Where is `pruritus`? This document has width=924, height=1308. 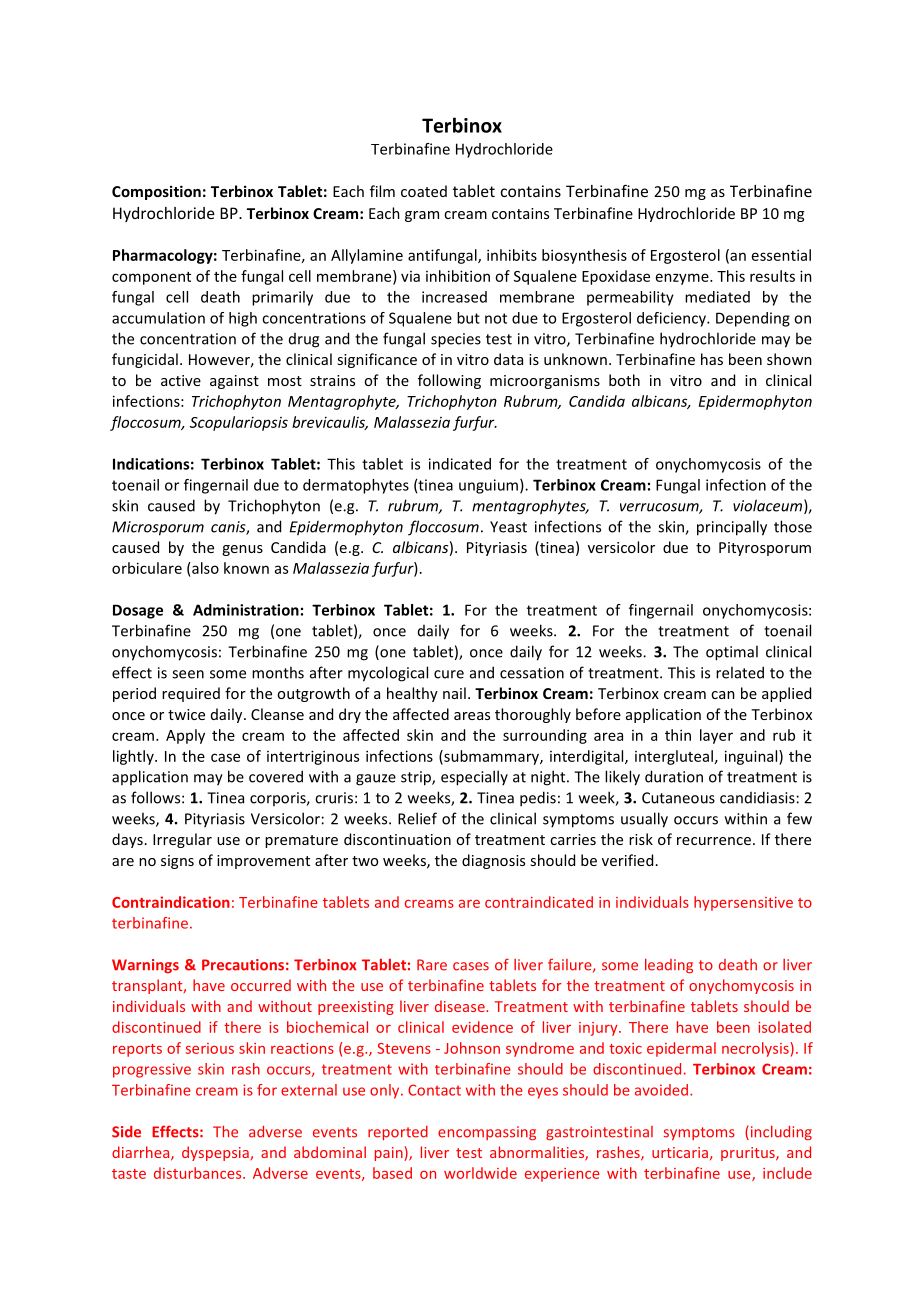
pruritus is located at coordinates (749, 1154).
